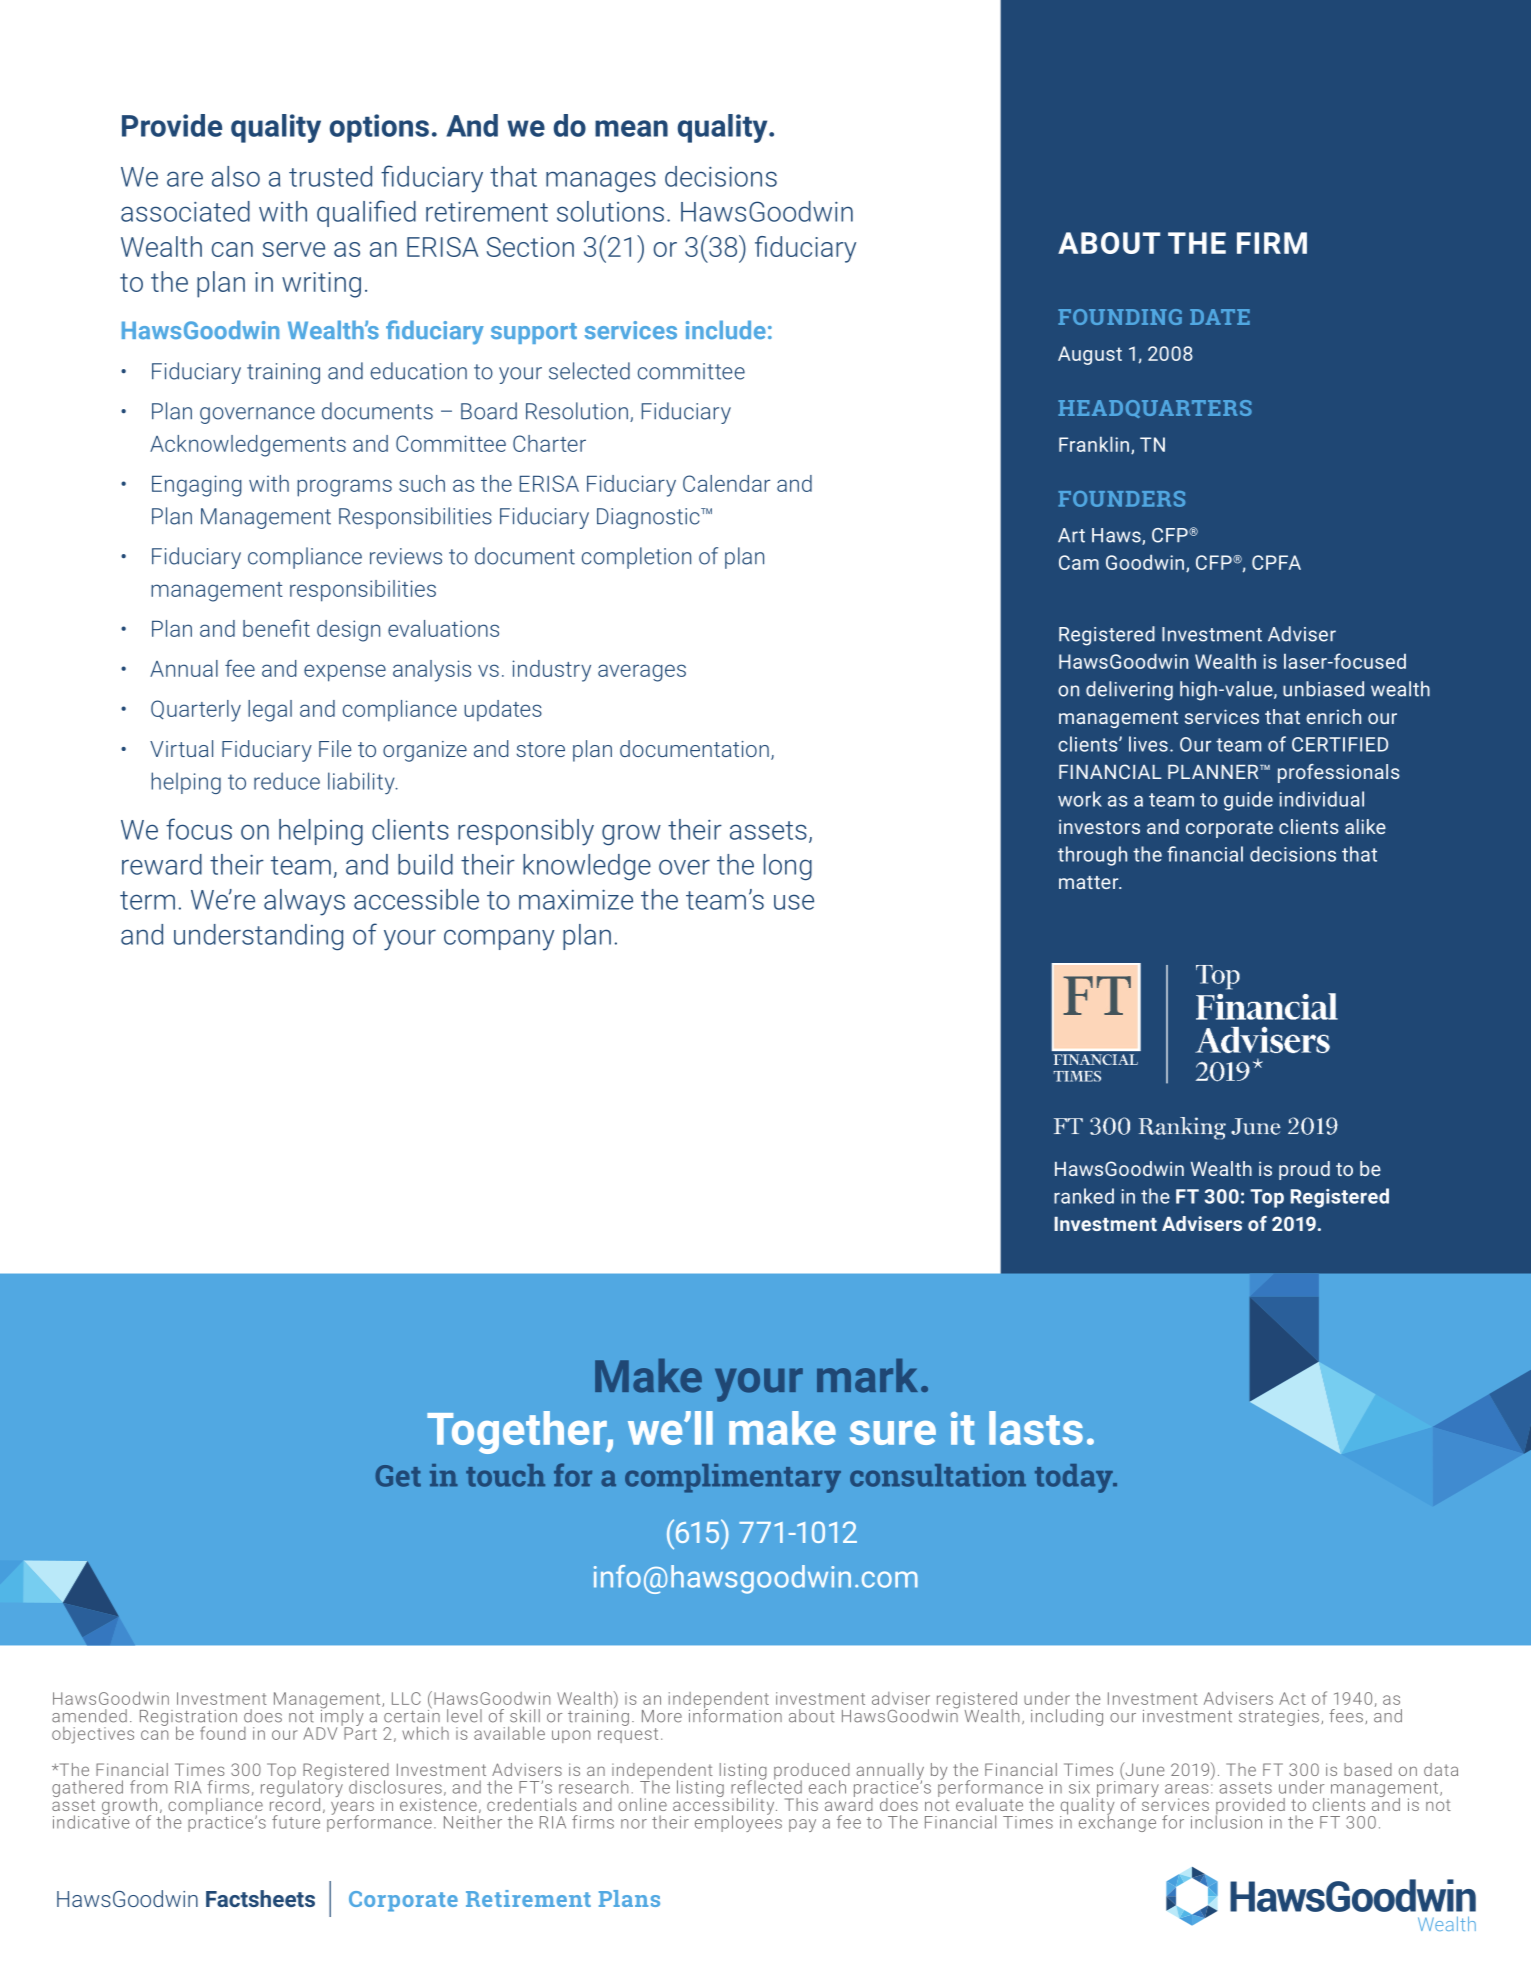 The width and height of the screenshot is (1531, 1981). I want to click on unbiased, so click(1323, 689).
